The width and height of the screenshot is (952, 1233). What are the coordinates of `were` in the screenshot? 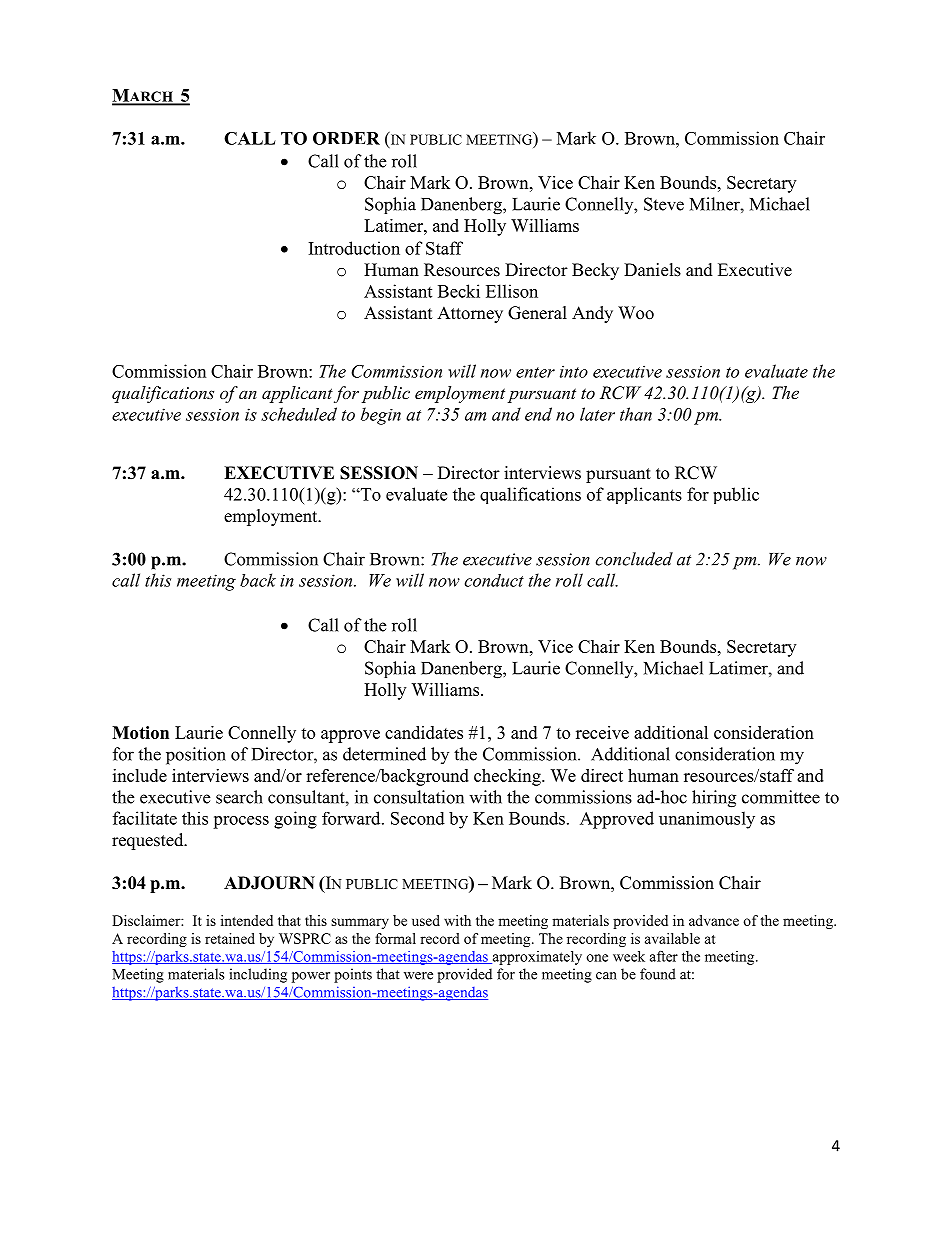 It's located at (418, 976).
